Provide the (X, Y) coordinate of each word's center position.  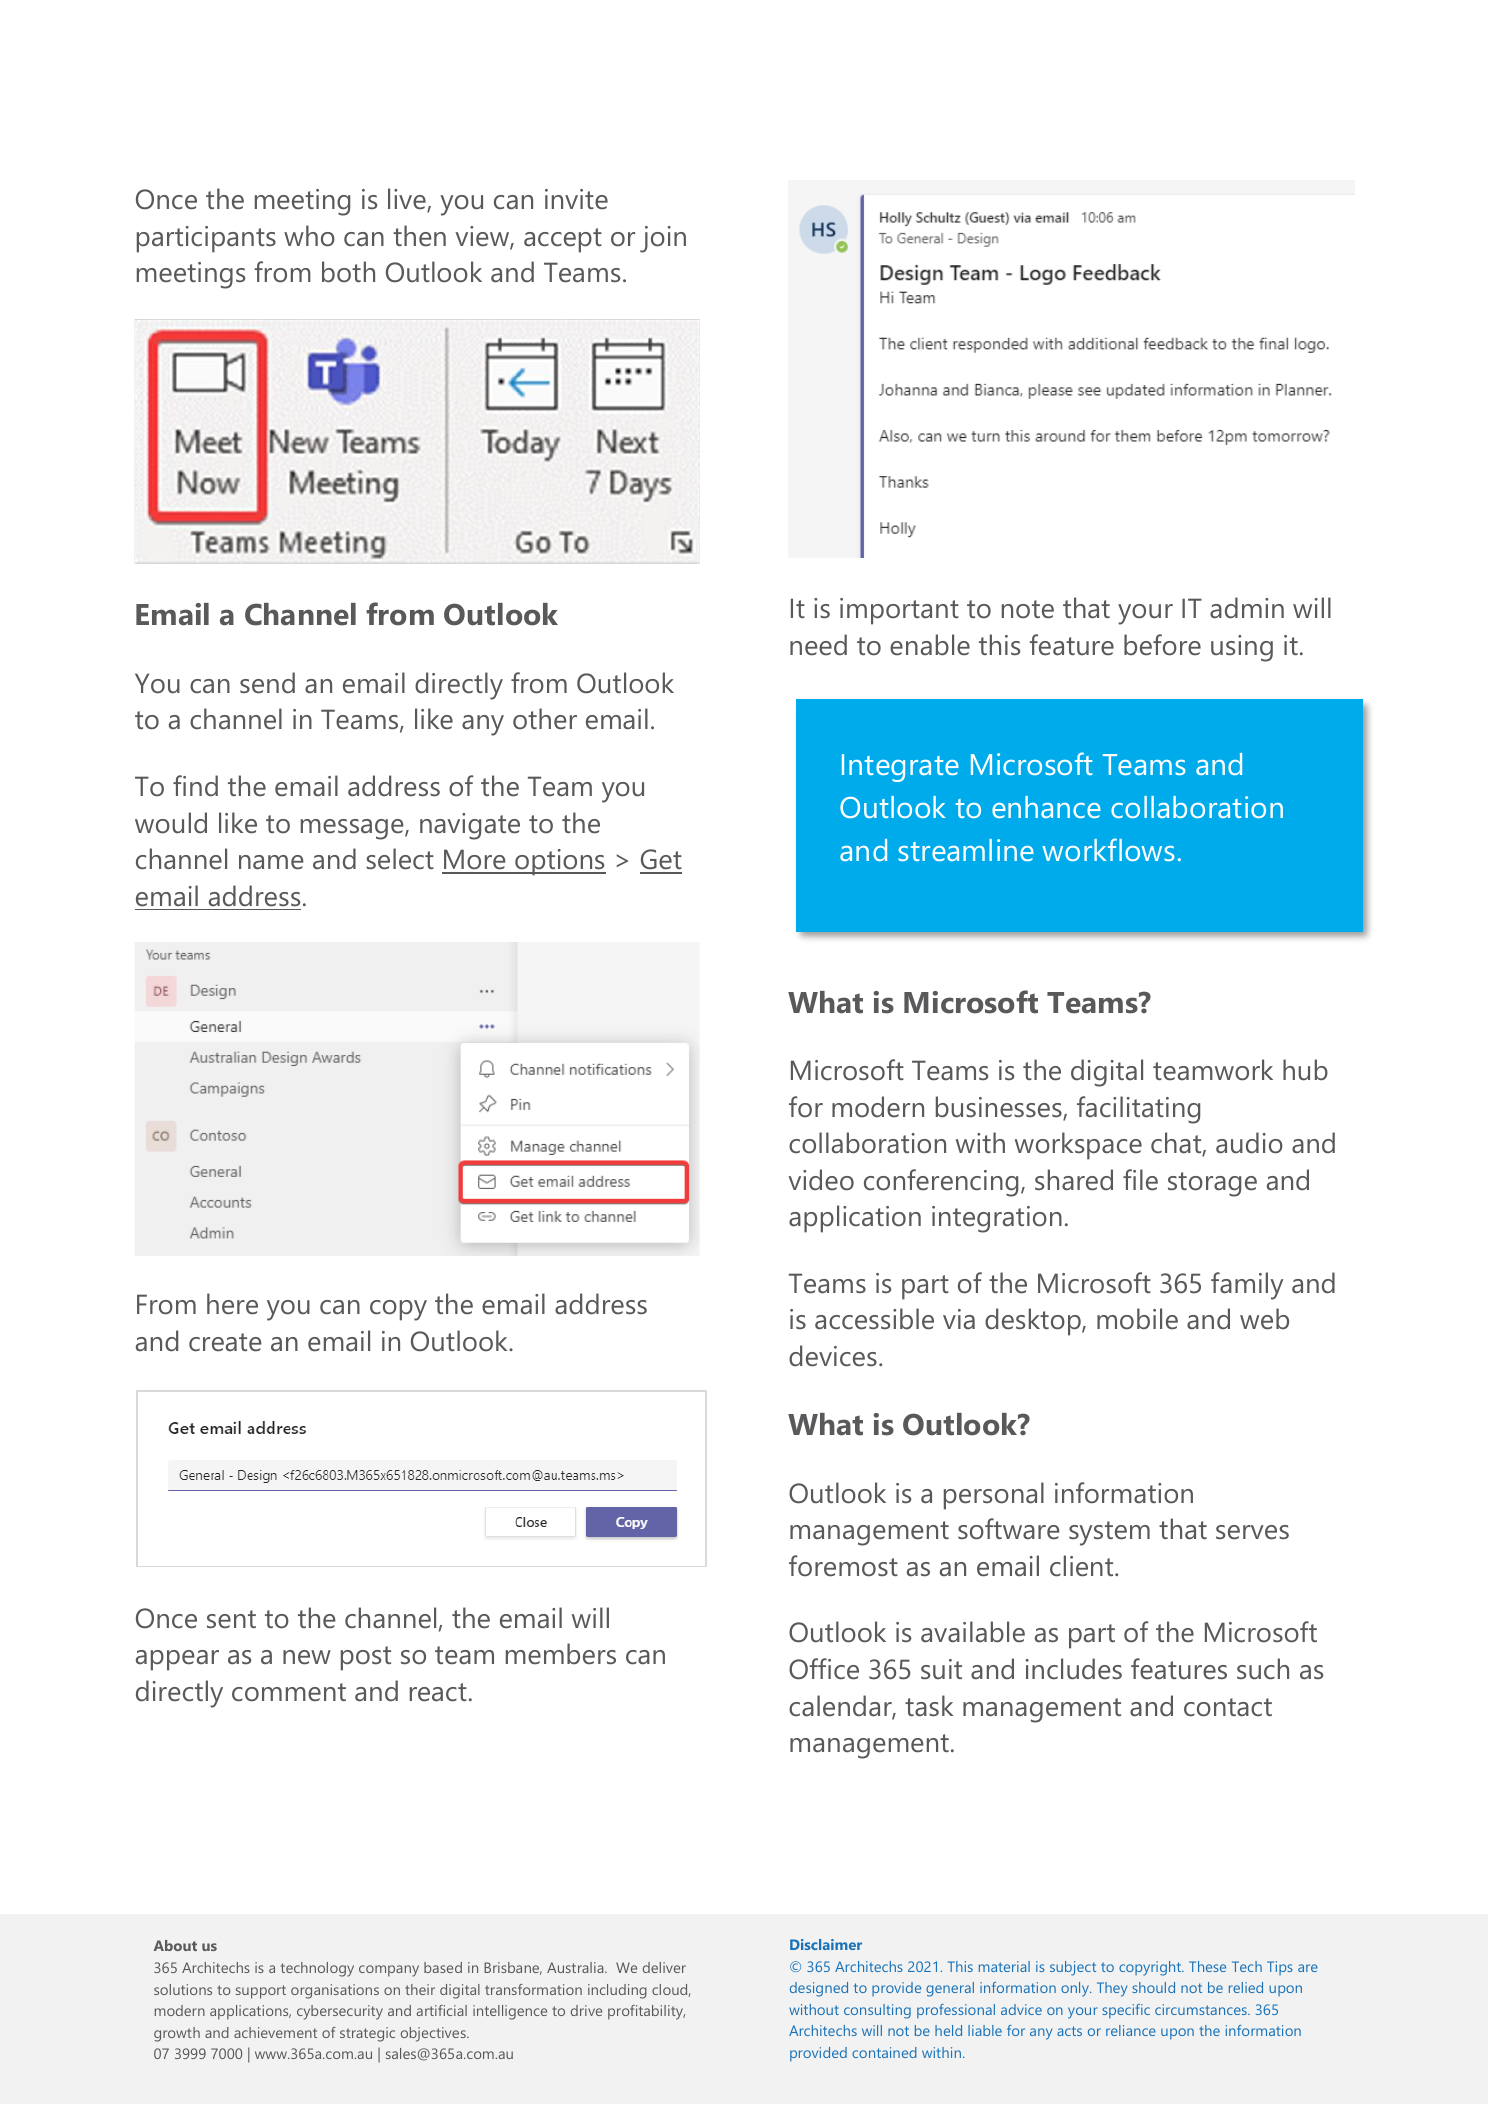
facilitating (1138, 1110)
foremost (843, 1566)
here (232, 1304)
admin (1247, 608)
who (309, 236)
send (267, 683)
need (818, 645)
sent (231, 1619)
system (1109, 1533)
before (1162, 645)
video (821, 1180)
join (663, 239)
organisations (335, 1991)
